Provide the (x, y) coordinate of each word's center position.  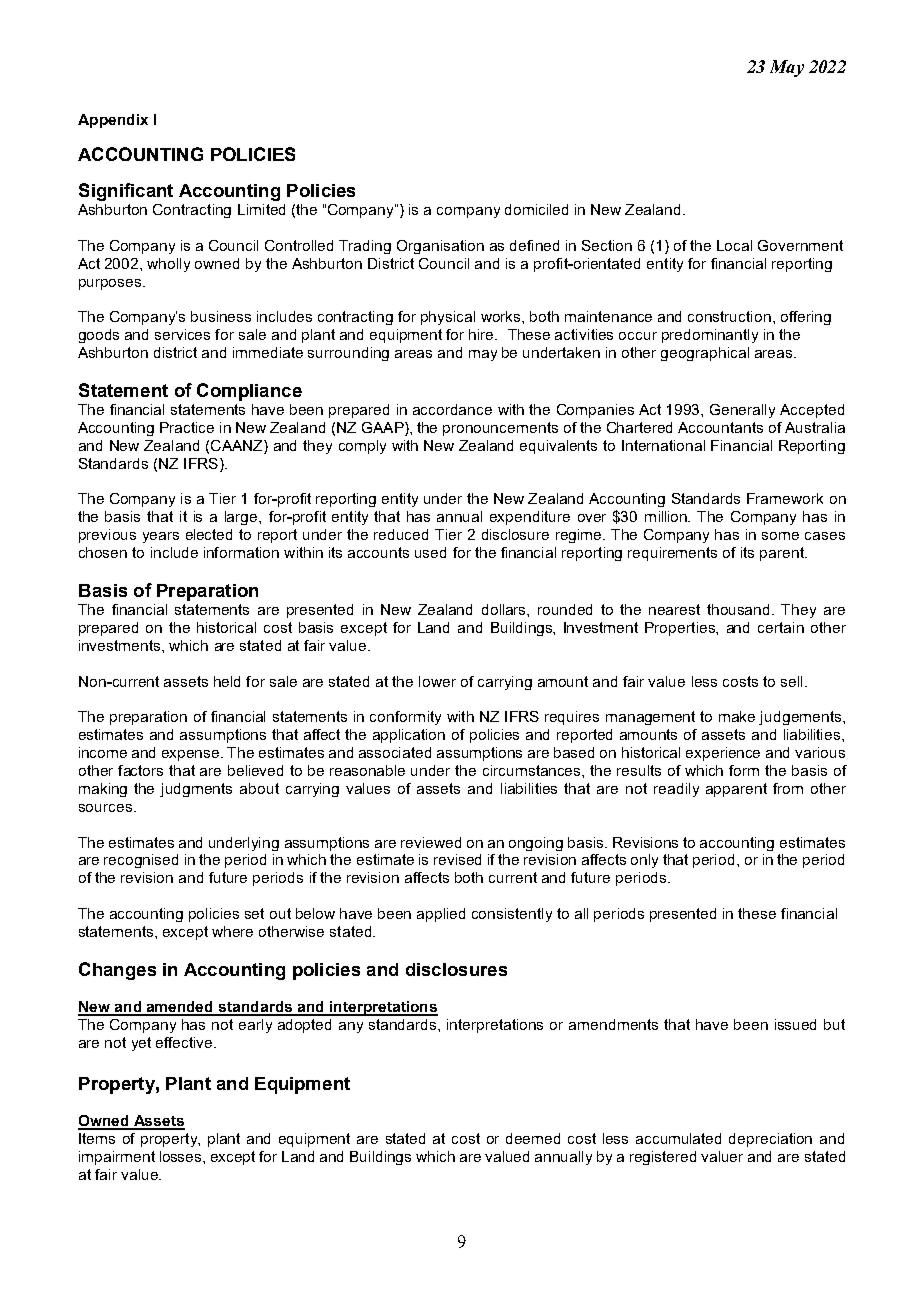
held (227, 681)
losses (182, 1156)
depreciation (770, 1140)
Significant (126, 192)
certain (781, 627)
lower (437, 681)
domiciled (536, 209)
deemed (533, 1138)
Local (734, 245)
